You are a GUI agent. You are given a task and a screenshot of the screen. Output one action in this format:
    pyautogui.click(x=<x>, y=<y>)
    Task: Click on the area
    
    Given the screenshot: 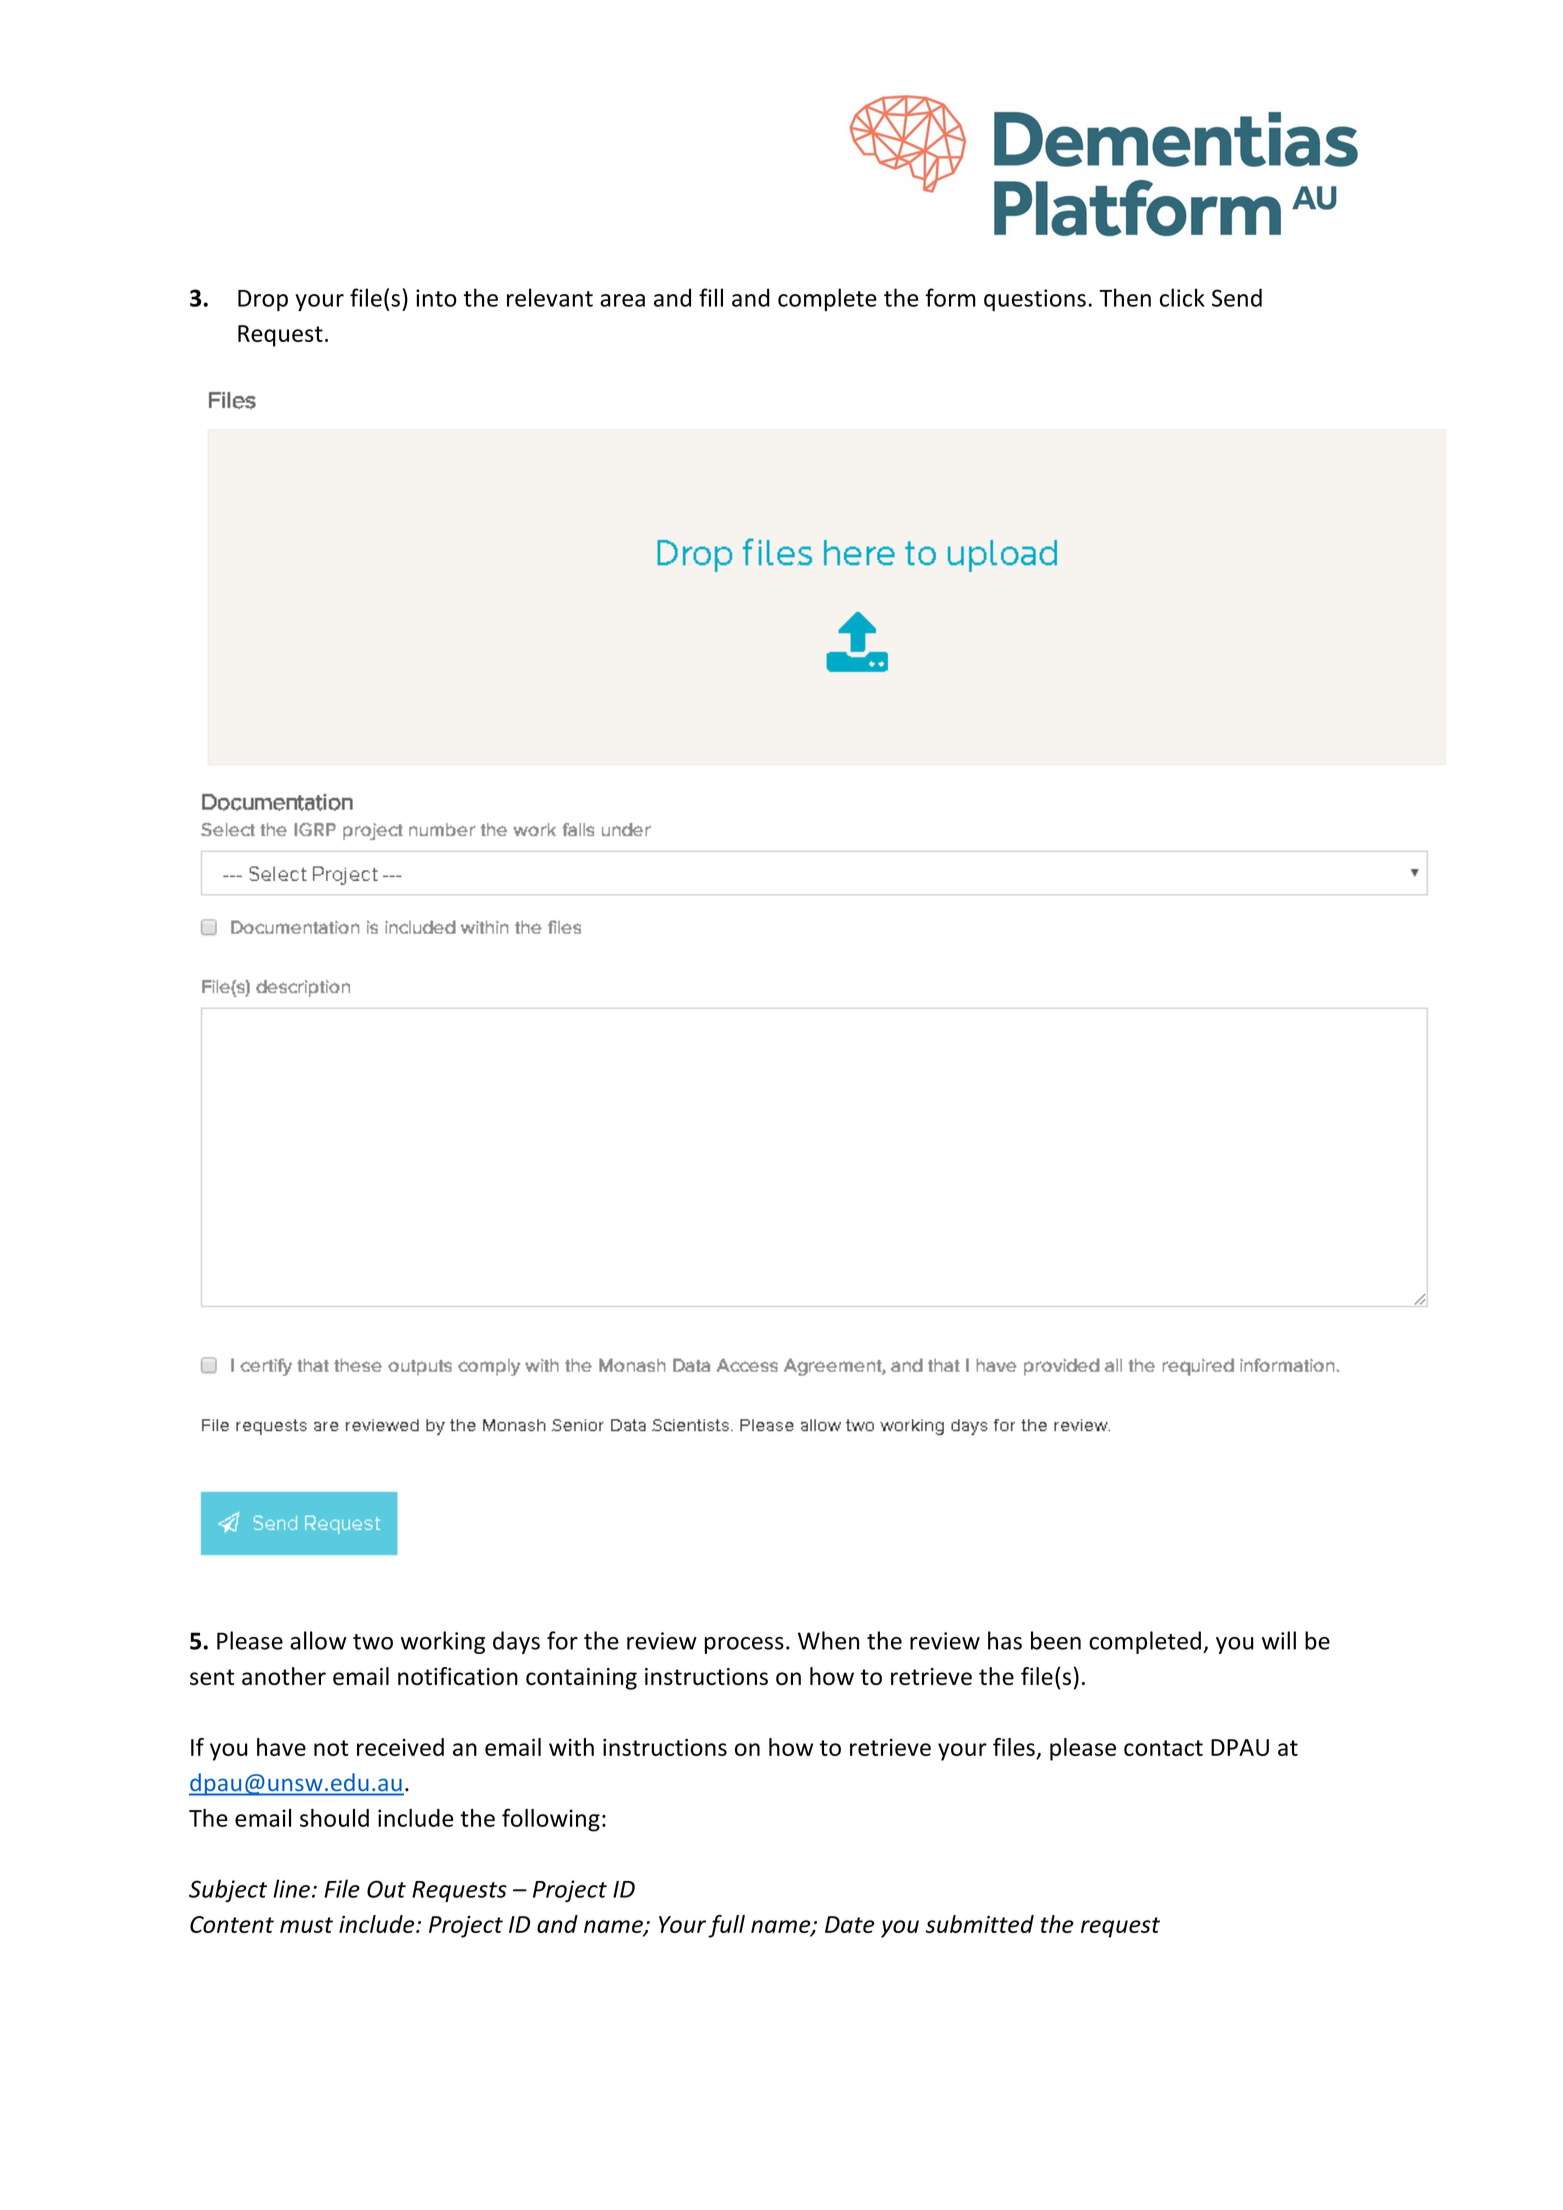 What is the action you would take?
    pyautogui.click(x=622, y=300)
